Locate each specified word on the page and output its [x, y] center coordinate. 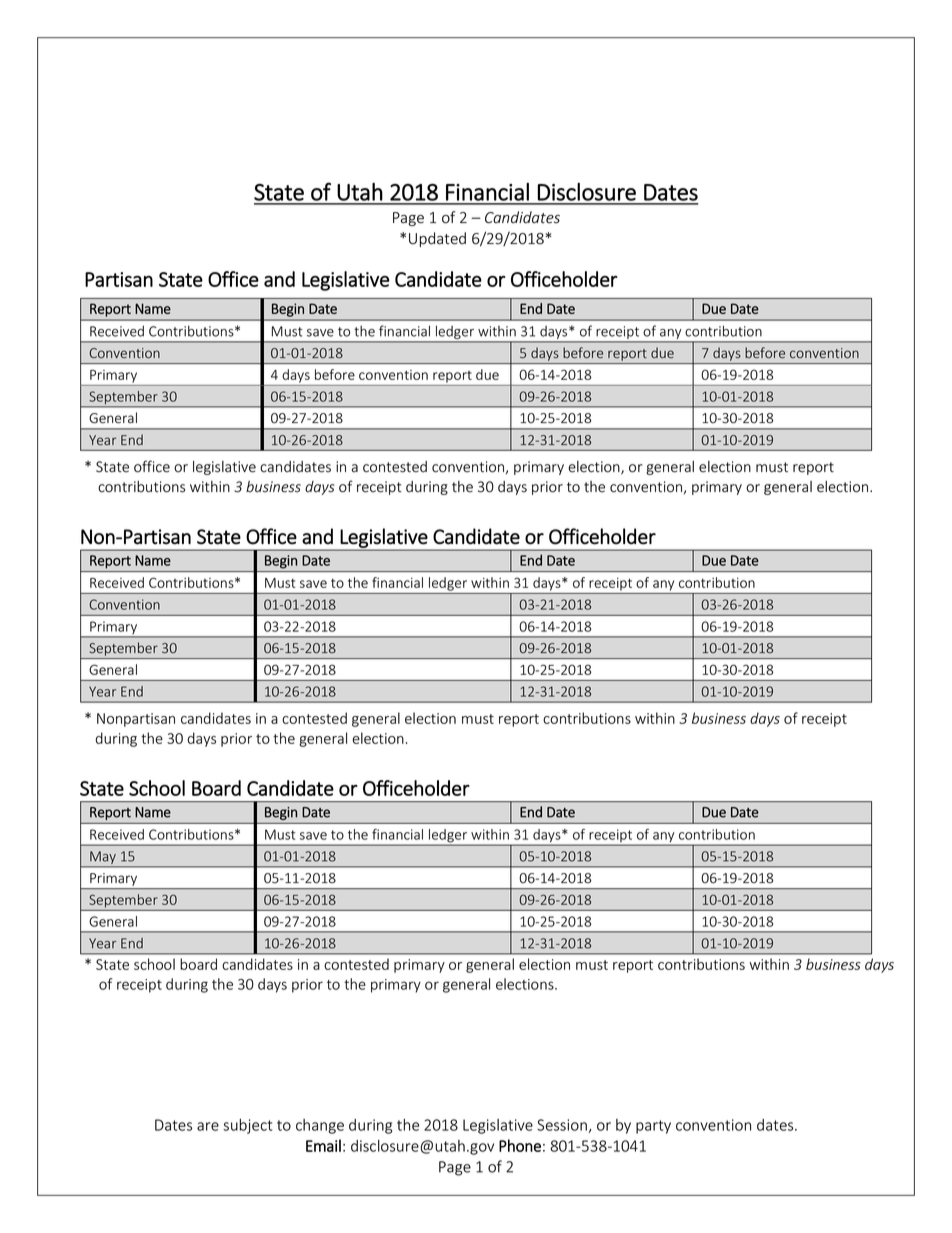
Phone [520, 1145]
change [320, 1126]
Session [562, 1125]
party [653, 1127]
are [208, 1126]
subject [247, 1126]
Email [323, 1145]
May [103, 859]
